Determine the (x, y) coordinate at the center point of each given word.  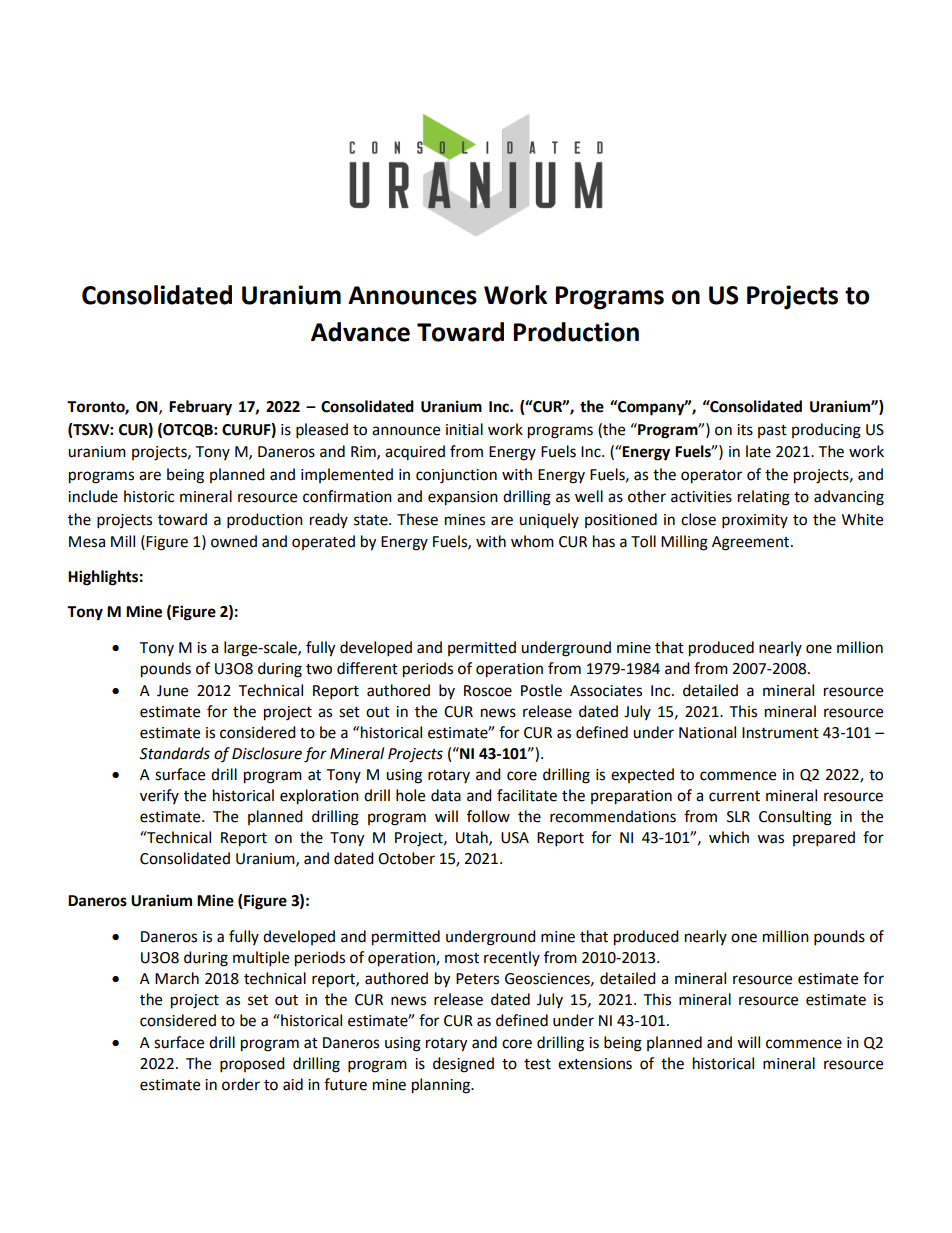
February (200, 408)
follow (488, 816)
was (770, 839)
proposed (252, 1065)
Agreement (752, 543)
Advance (360, 332)
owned (234, 541)
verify (159, 796)
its (745, 430)
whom (532, 541)
